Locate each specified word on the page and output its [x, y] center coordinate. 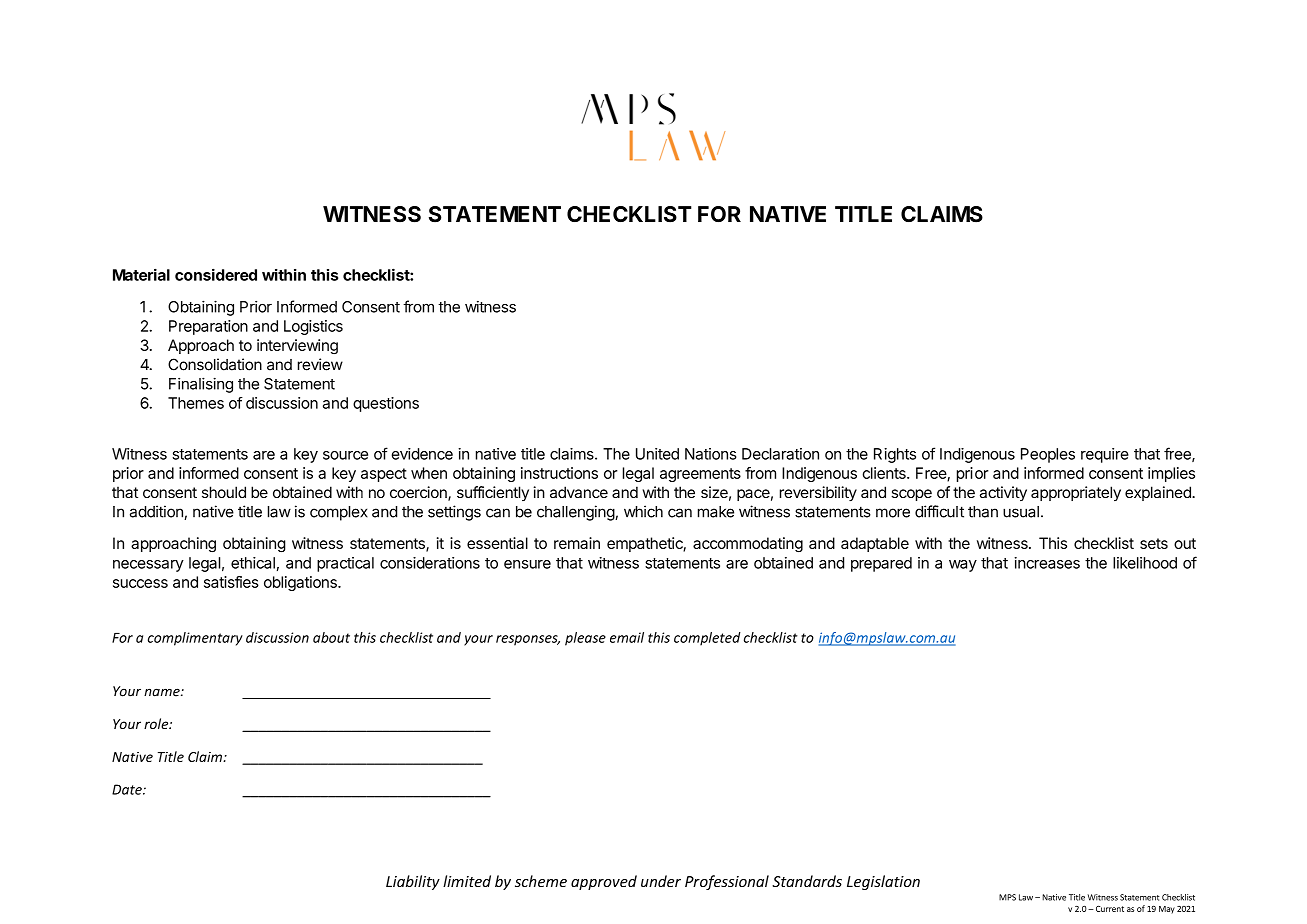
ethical [253, 563]
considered [216, 274]
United [657, 454]
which [643, 511]
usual [1021, 512]
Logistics [313, 327]
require [1105, 455]
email [627, 637]
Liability [413, 882]
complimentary [195, 639]
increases [1047, 563]
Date [128, 789]
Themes [196, 403]
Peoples [1048, 455]
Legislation [883, 882]
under [661, 881]
